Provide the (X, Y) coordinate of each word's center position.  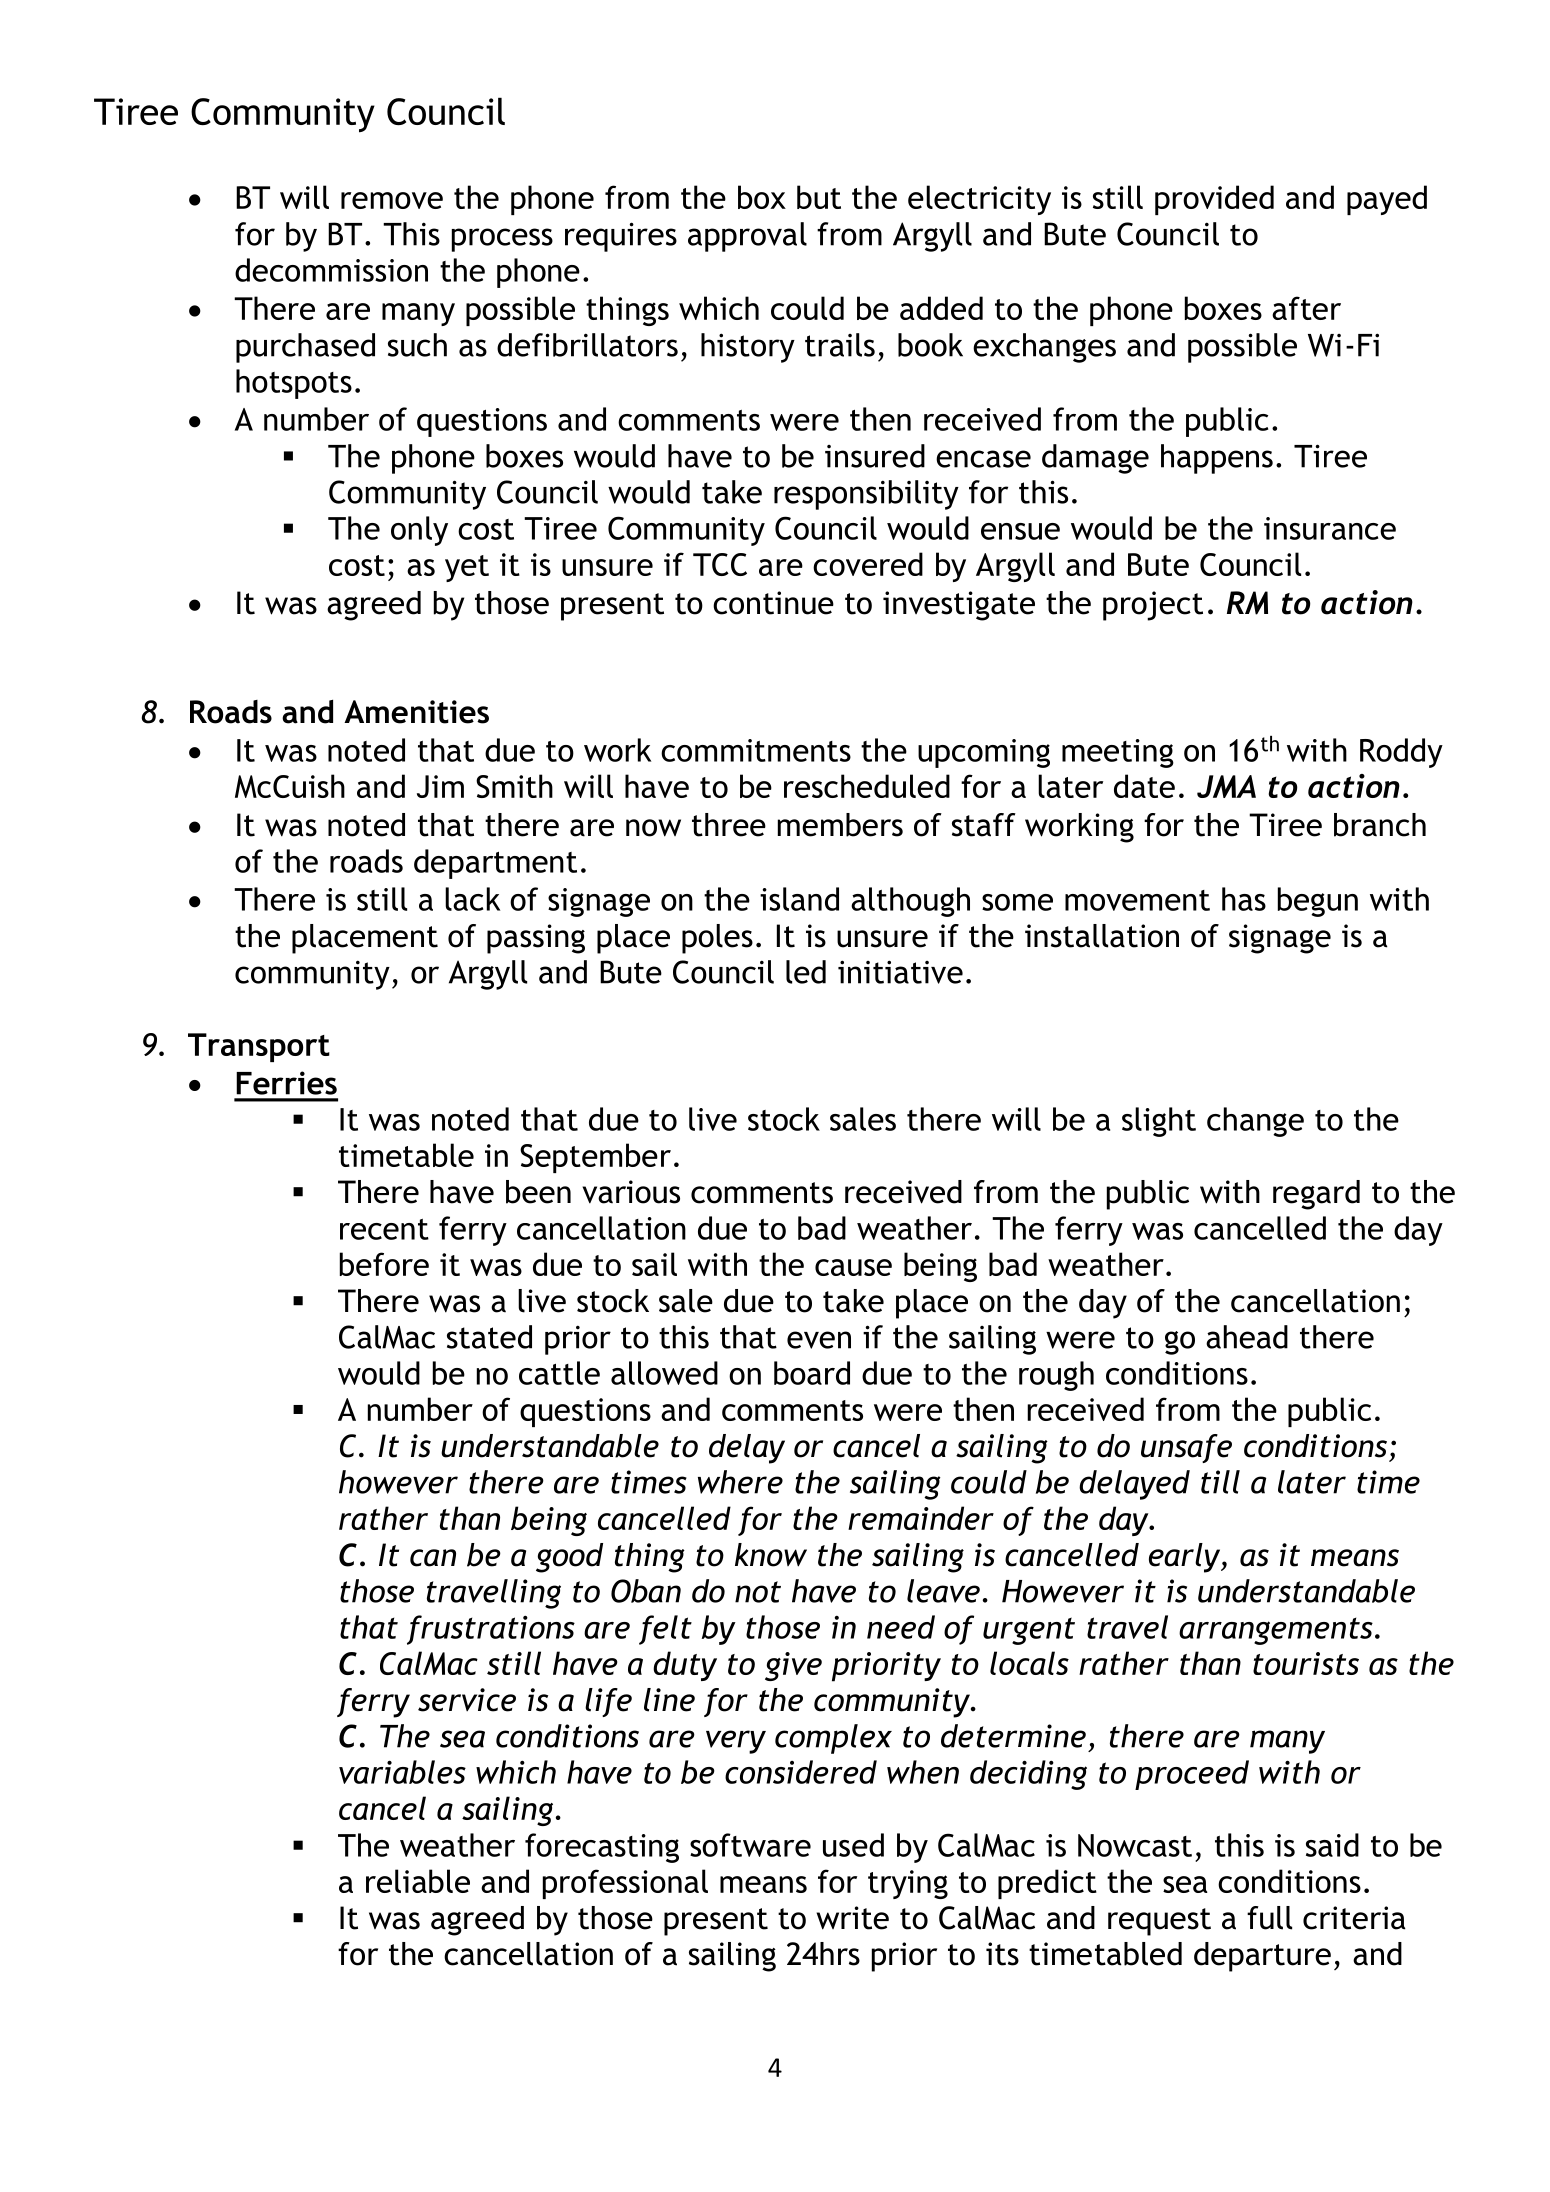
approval (747, 237)
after (1306, 308)
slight (1159, 1122)
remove (392, 200)
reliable (418, 1881)
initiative (900, 972)
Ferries (286, 1083)
